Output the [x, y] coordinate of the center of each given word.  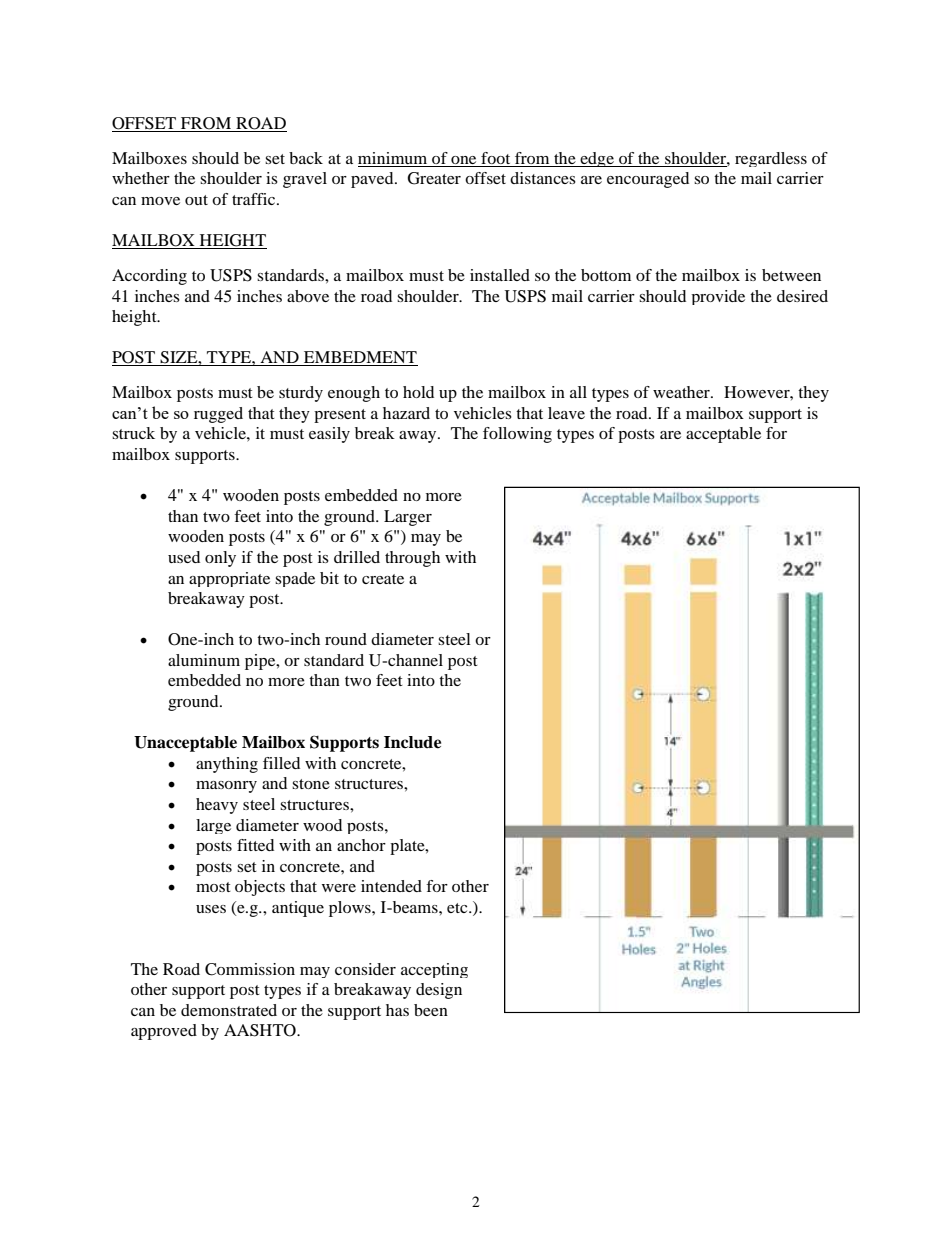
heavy [217, 806]
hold [418, 392]
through [412, 559]
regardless [771, 159]
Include [412, 742]
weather [682, 392]
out [196, 200]
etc [458, 908]
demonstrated [229, 1010]
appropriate [229, 579]
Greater [434, 178]
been [431, 1010]
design [439, 991]
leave [566, 413]
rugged [218, 415]
